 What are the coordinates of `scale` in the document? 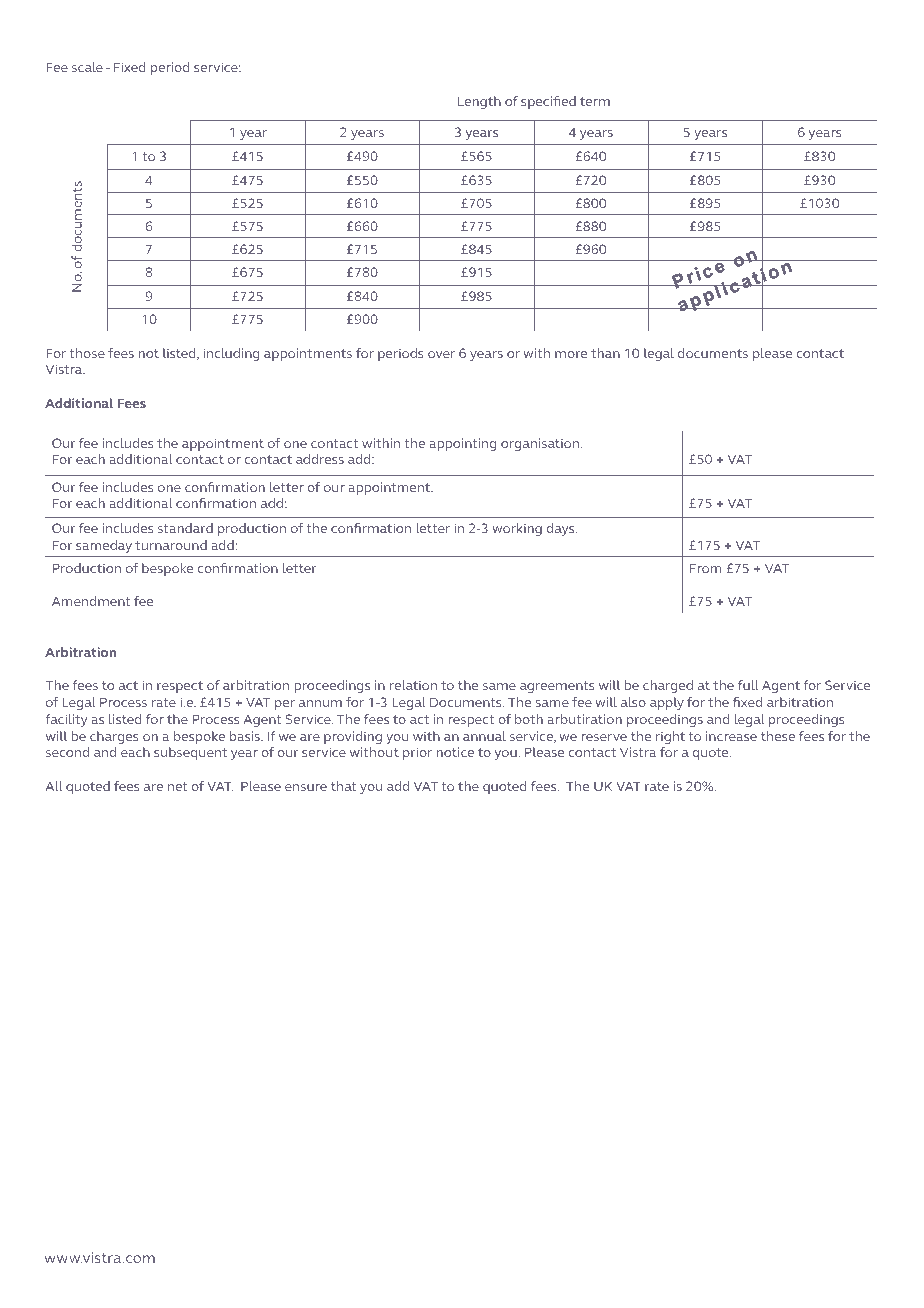 It's located at (87, 67).
